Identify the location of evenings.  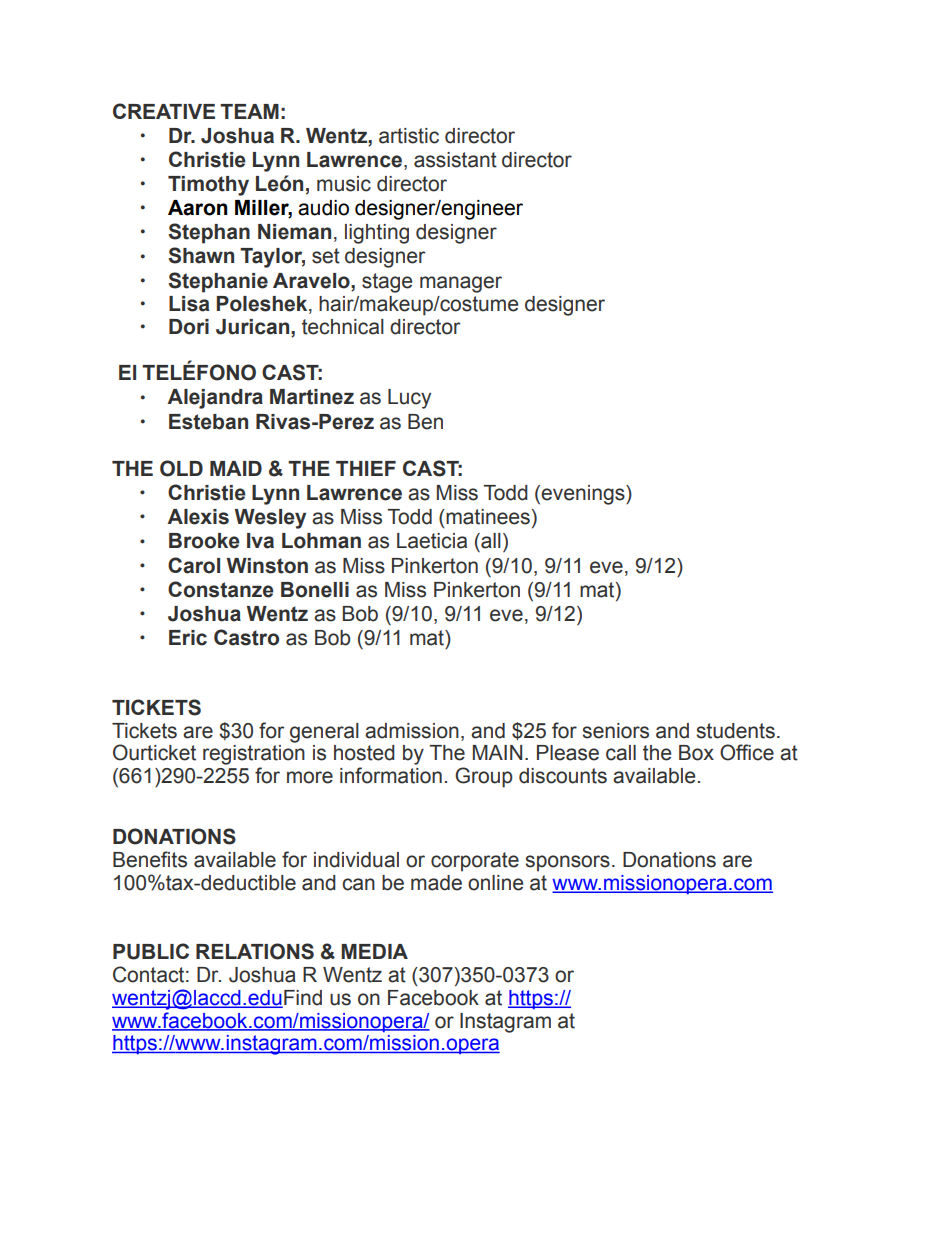
(584, 495).
